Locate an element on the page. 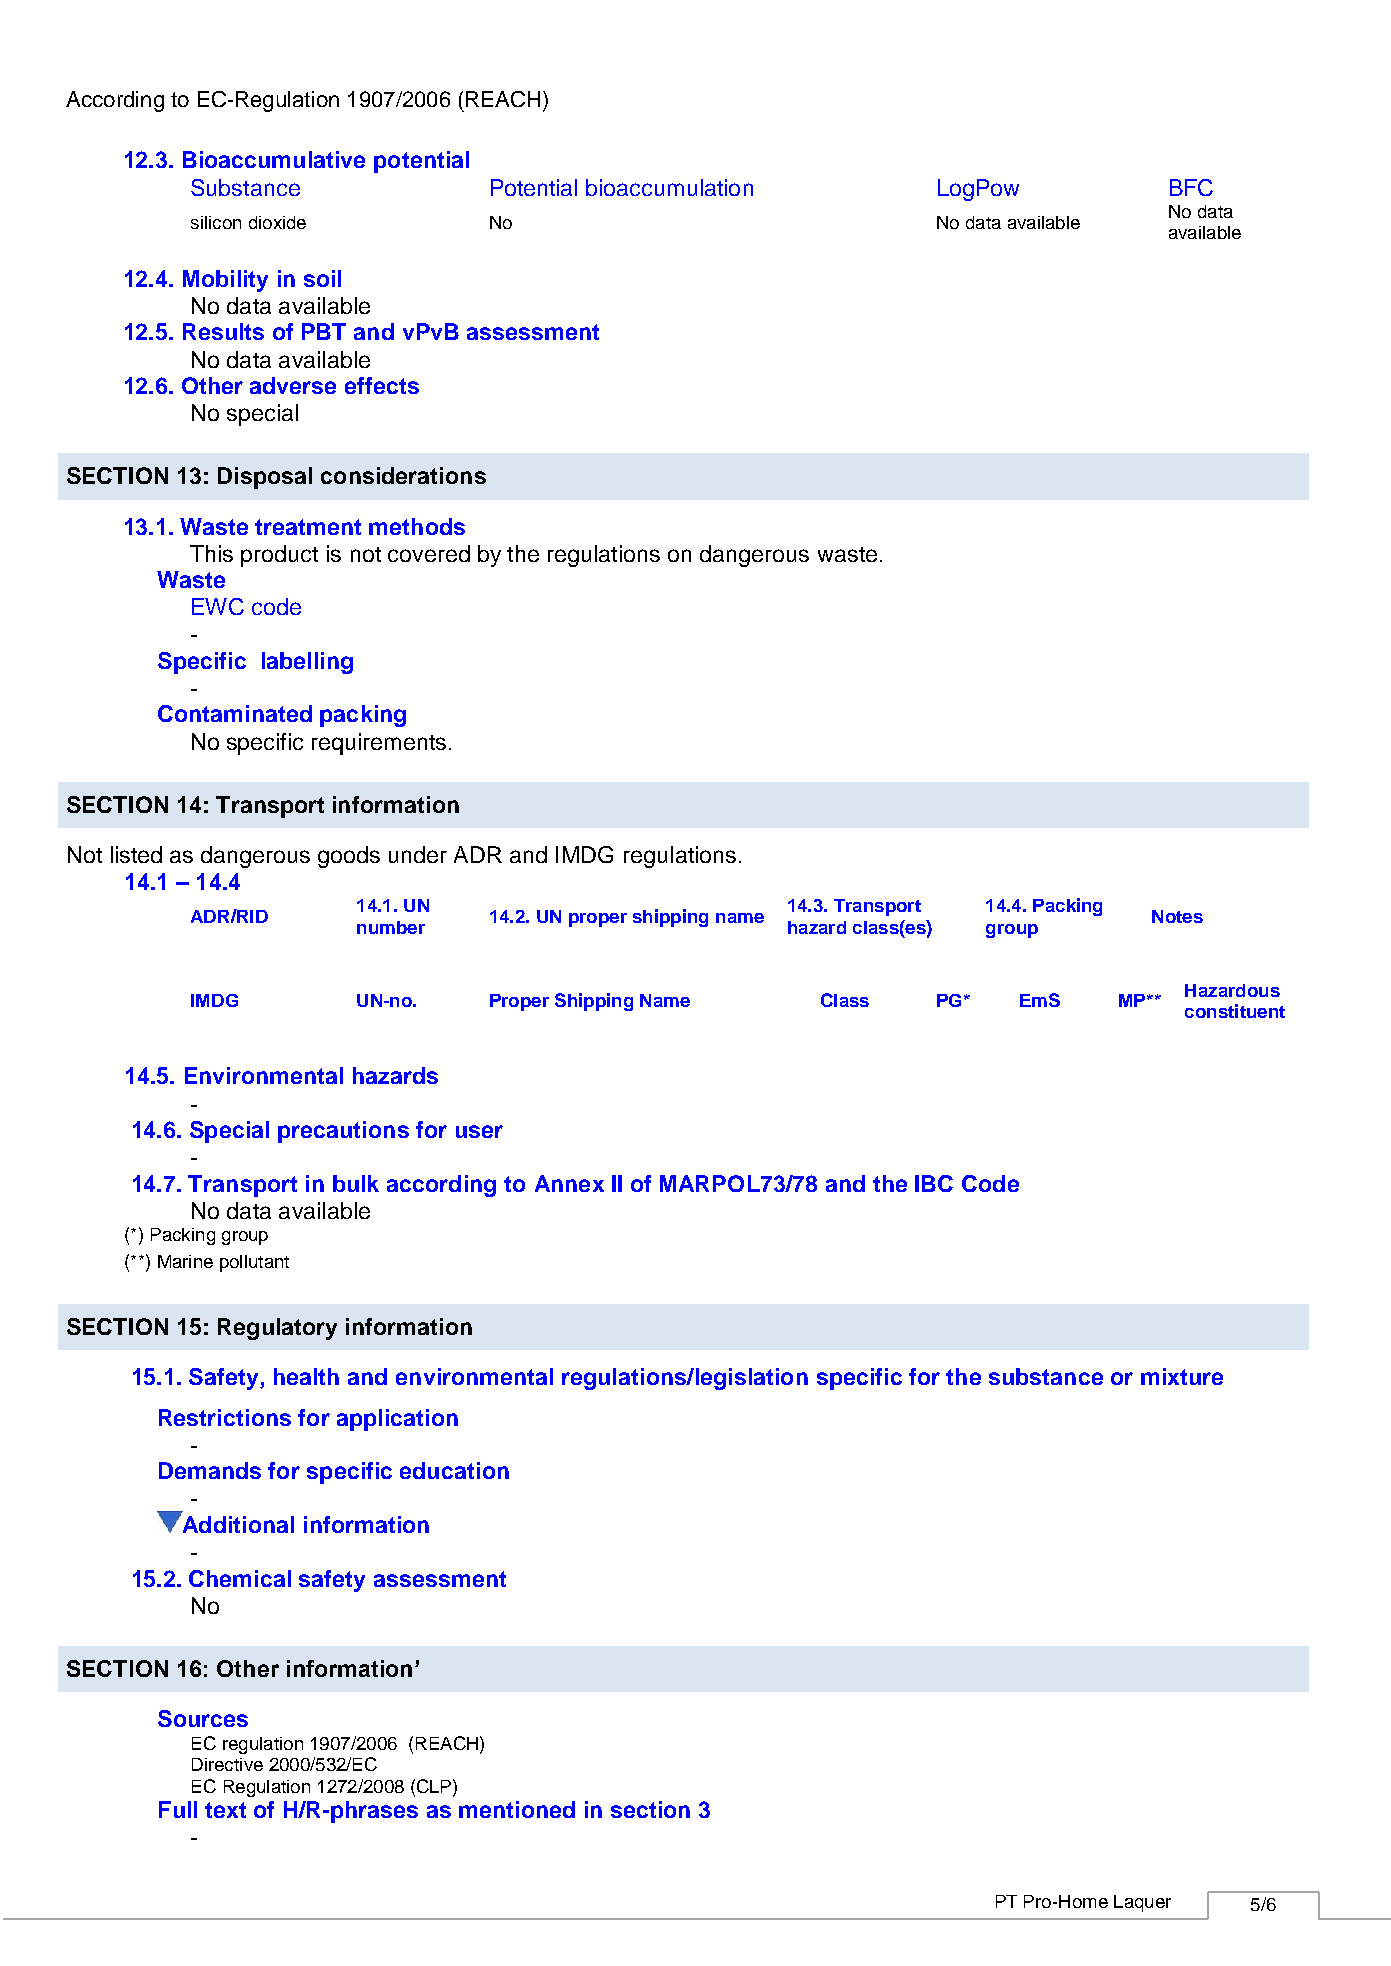 The height and width of the image is (1966, 1391). Annex is located at coordinates (569, 1183).
